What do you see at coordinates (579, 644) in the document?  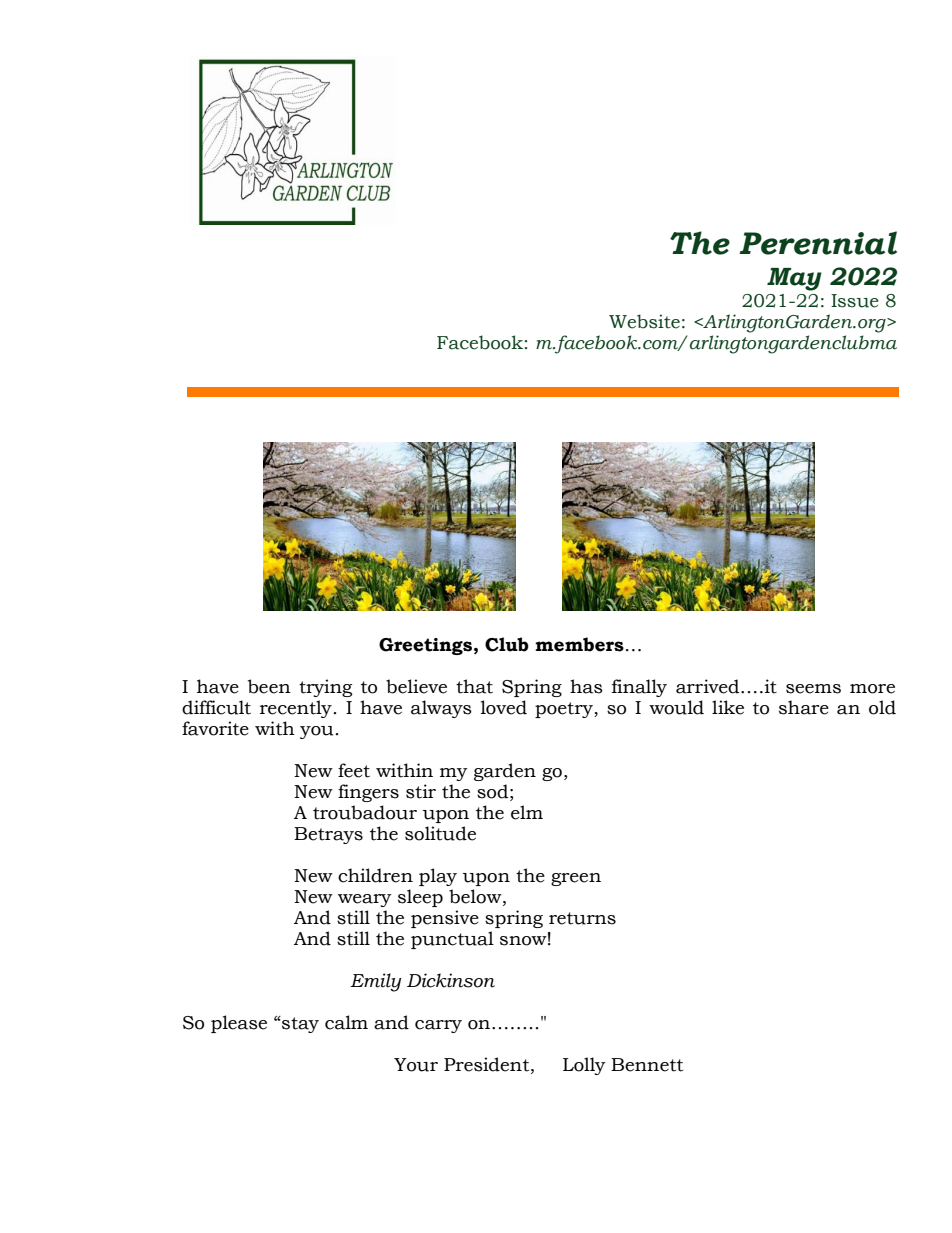 I see `members` at bounding box center [579, 644].
